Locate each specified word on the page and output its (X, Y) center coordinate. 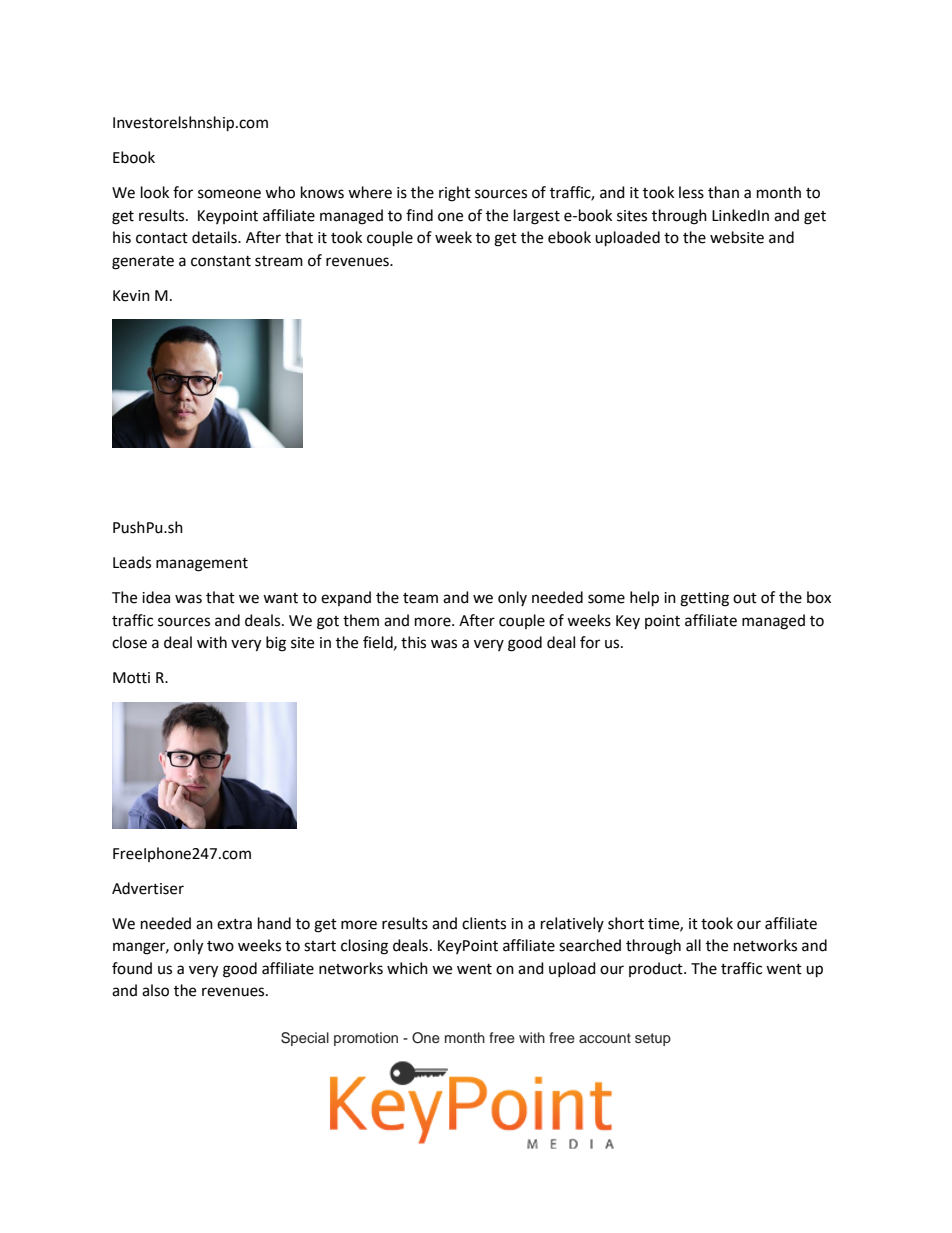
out (745, 598)
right (455, 194)
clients (484, 923)
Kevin (131, 296)
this (413, 642)
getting (704, 599)
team (420, 598)
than (723, 192)
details (215, 237)
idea (156, 597)
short (626, 923)
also (155, 990)
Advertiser (148, 888)
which (407, 968)
